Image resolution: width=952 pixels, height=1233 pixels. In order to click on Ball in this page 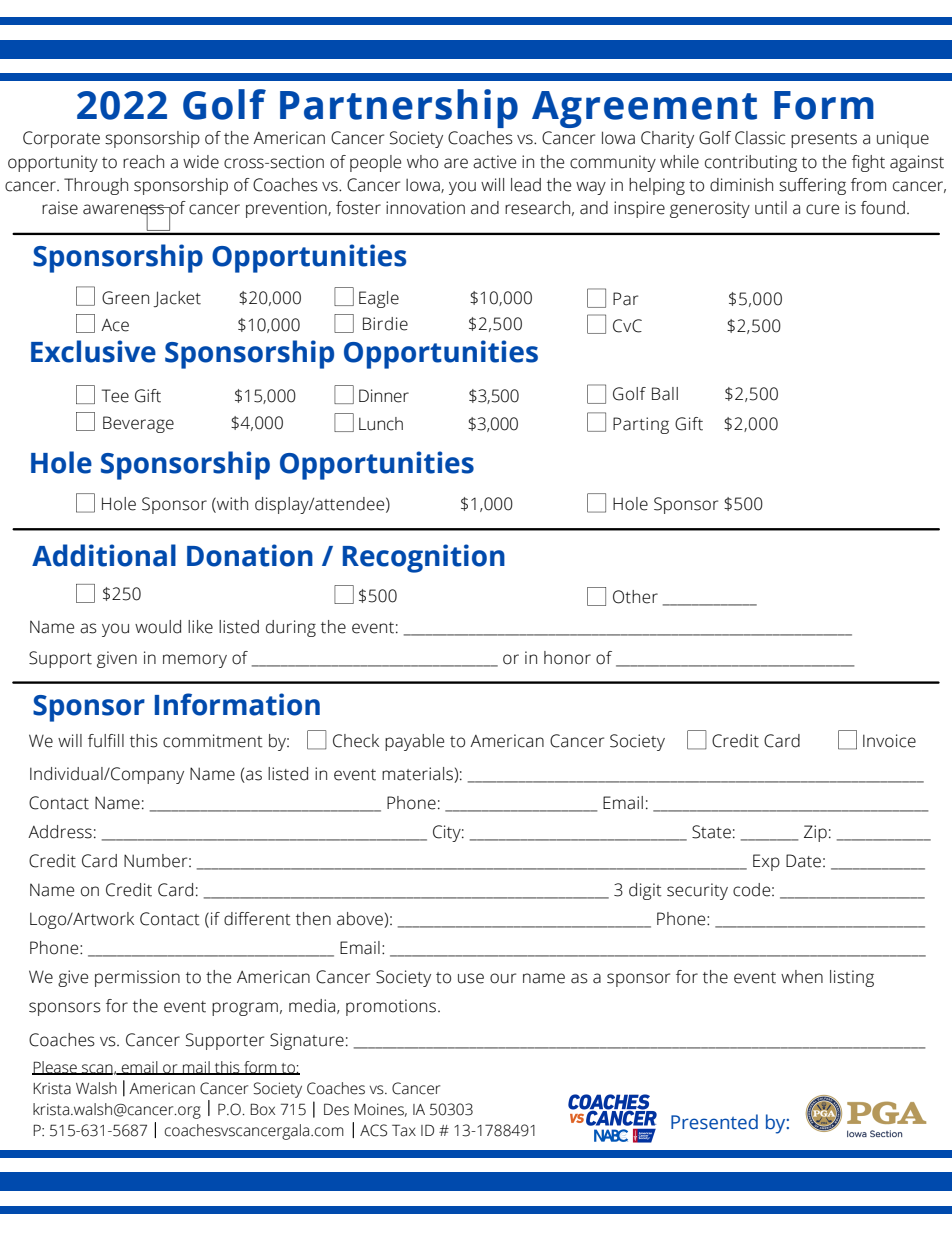, I will do `click(665, 394)`.
